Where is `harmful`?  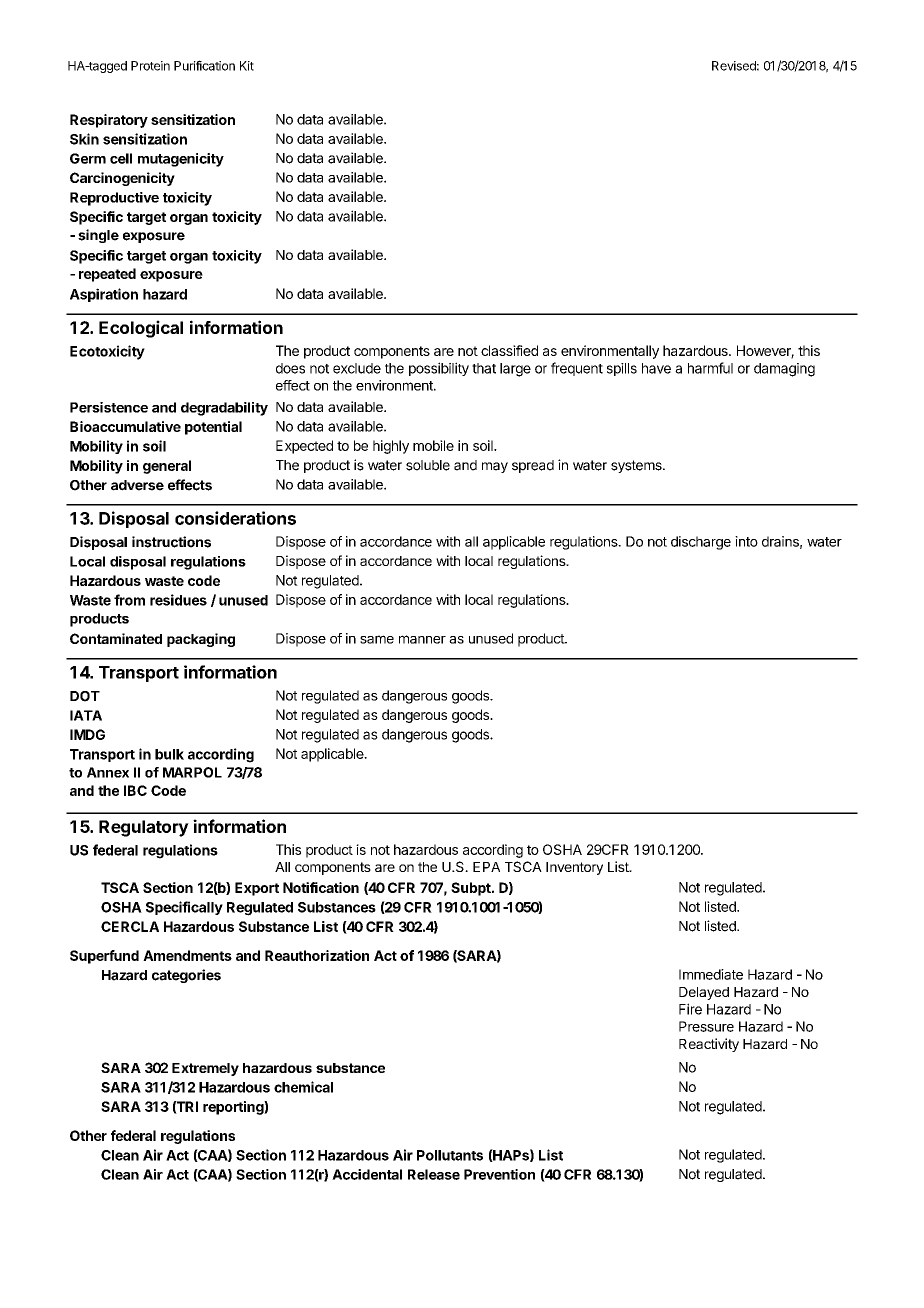 harmful is located at coordinates (710, 368).
